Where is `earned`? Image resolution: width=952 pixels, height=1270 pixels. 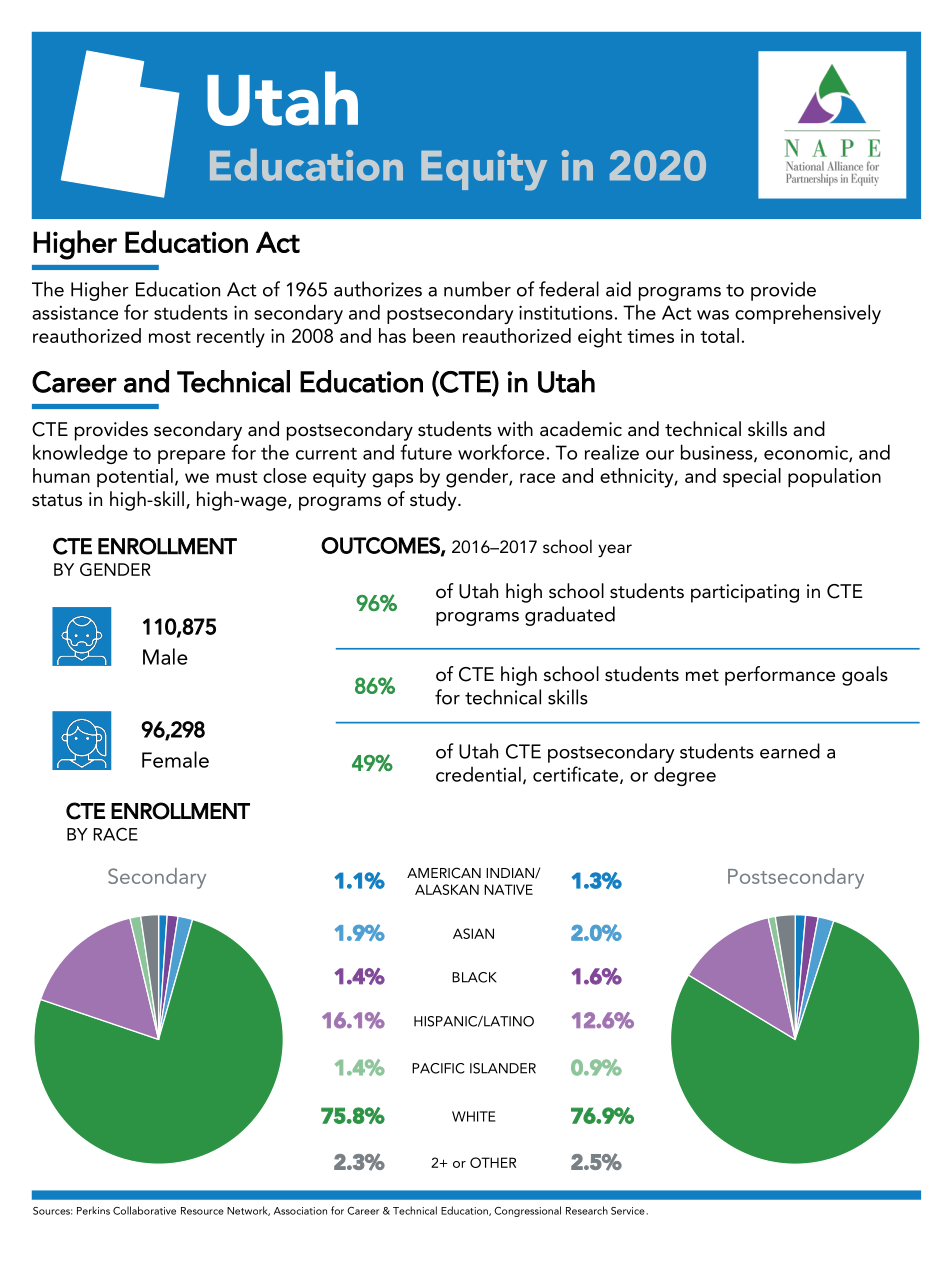
earned is located at coordinates (790, 751).
